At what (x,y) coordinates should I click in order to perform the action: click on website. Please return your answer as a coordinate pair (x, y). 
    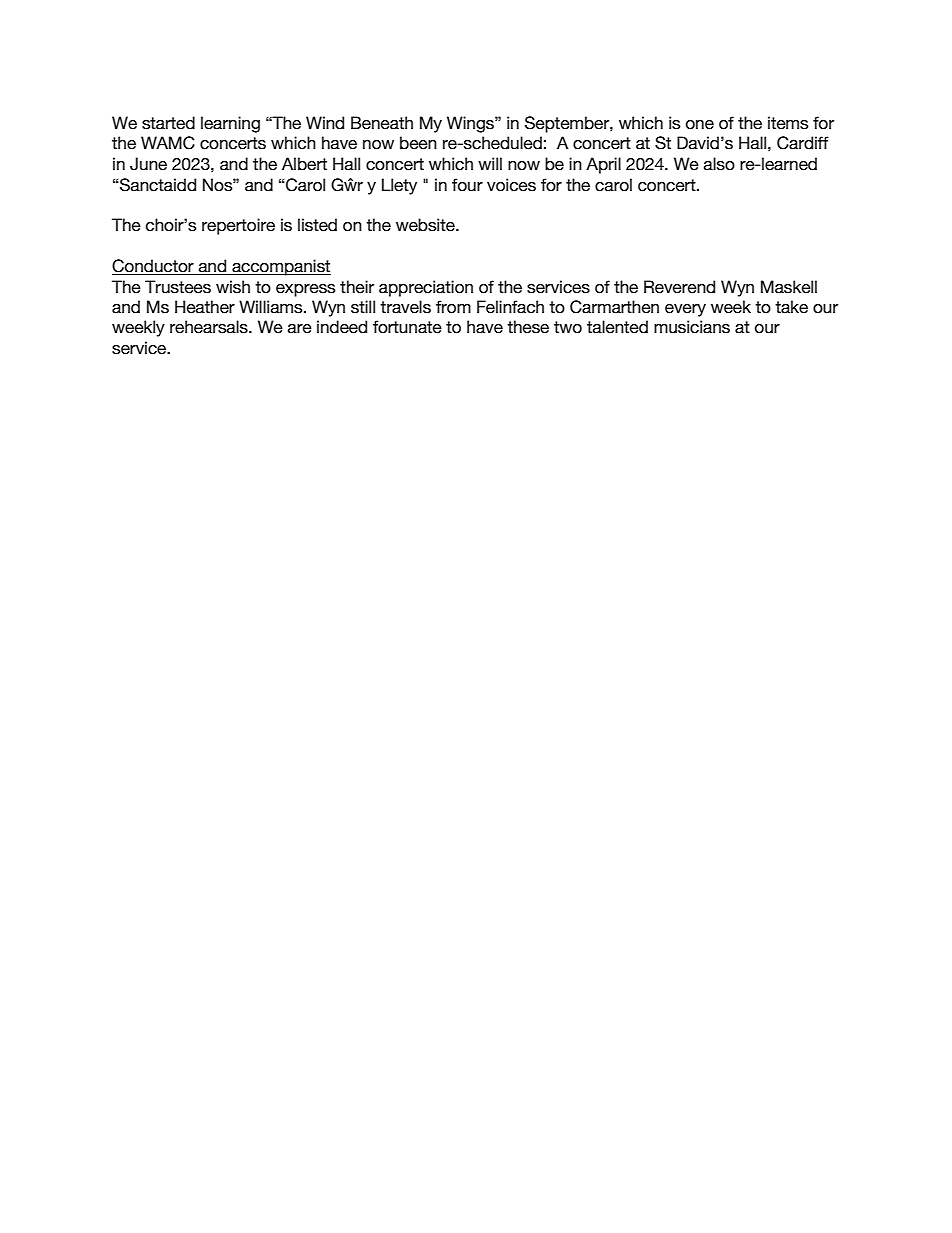
    Looking at the image, I should click on (426, 225).
